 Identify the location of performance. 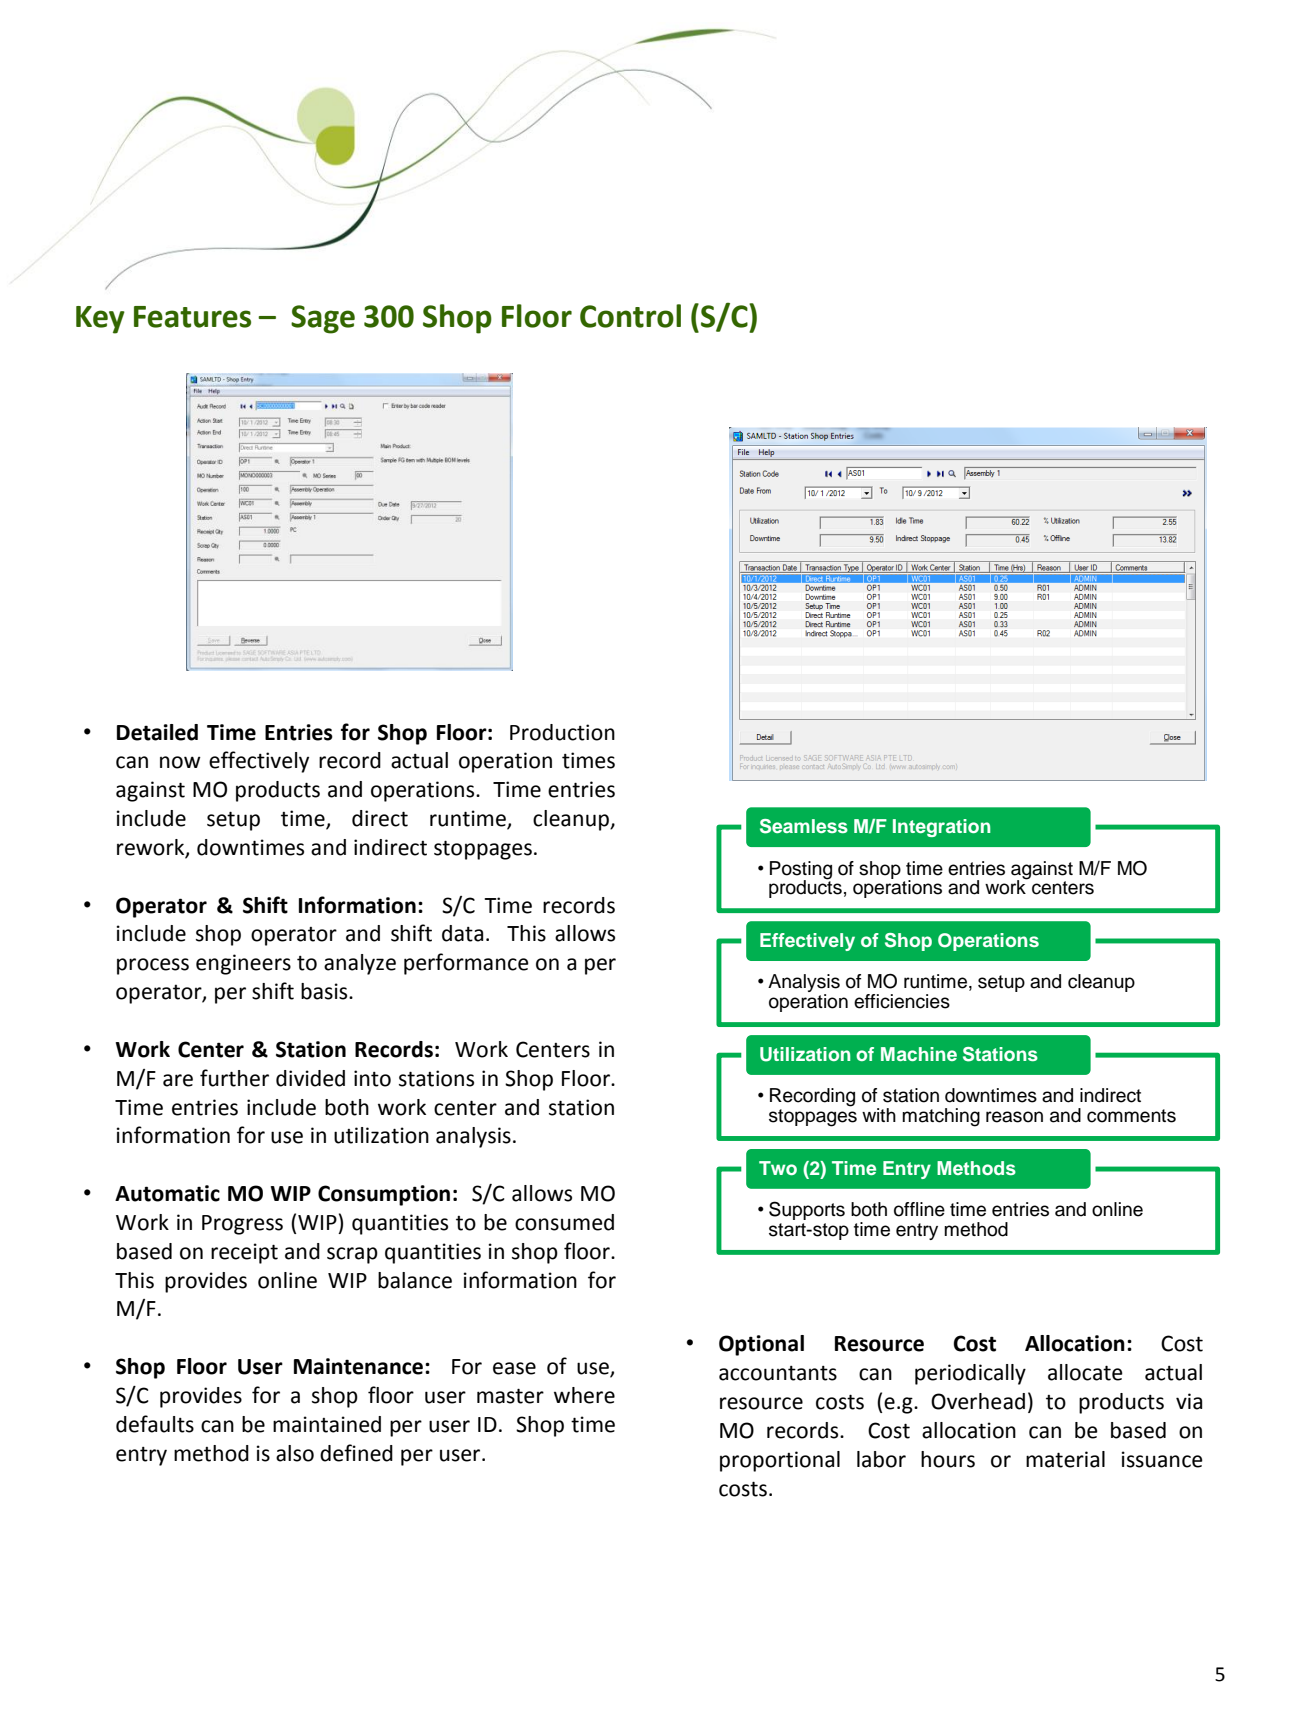
(466, 964).
